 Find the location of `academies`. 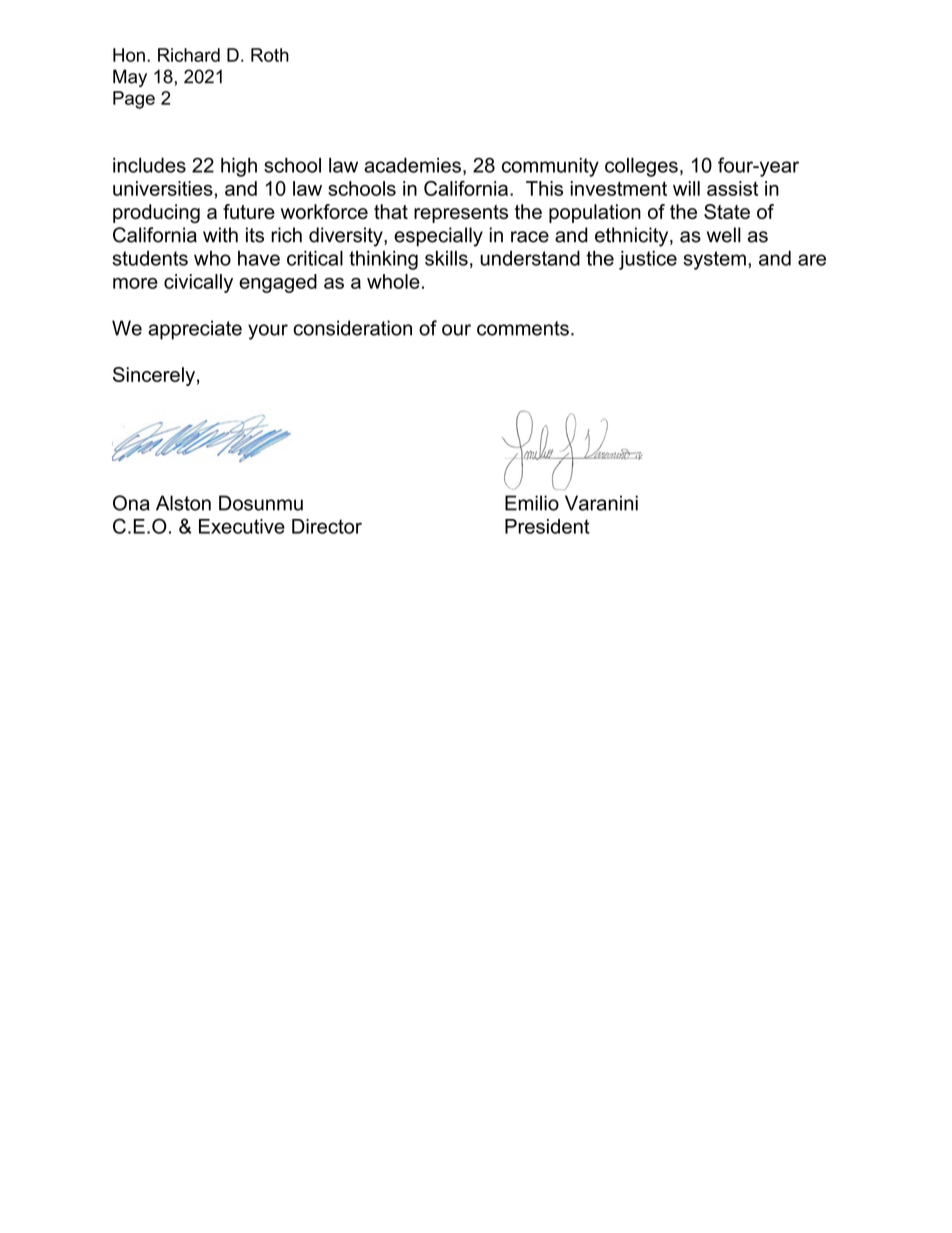

academies is located at coordinates (412, 165).
